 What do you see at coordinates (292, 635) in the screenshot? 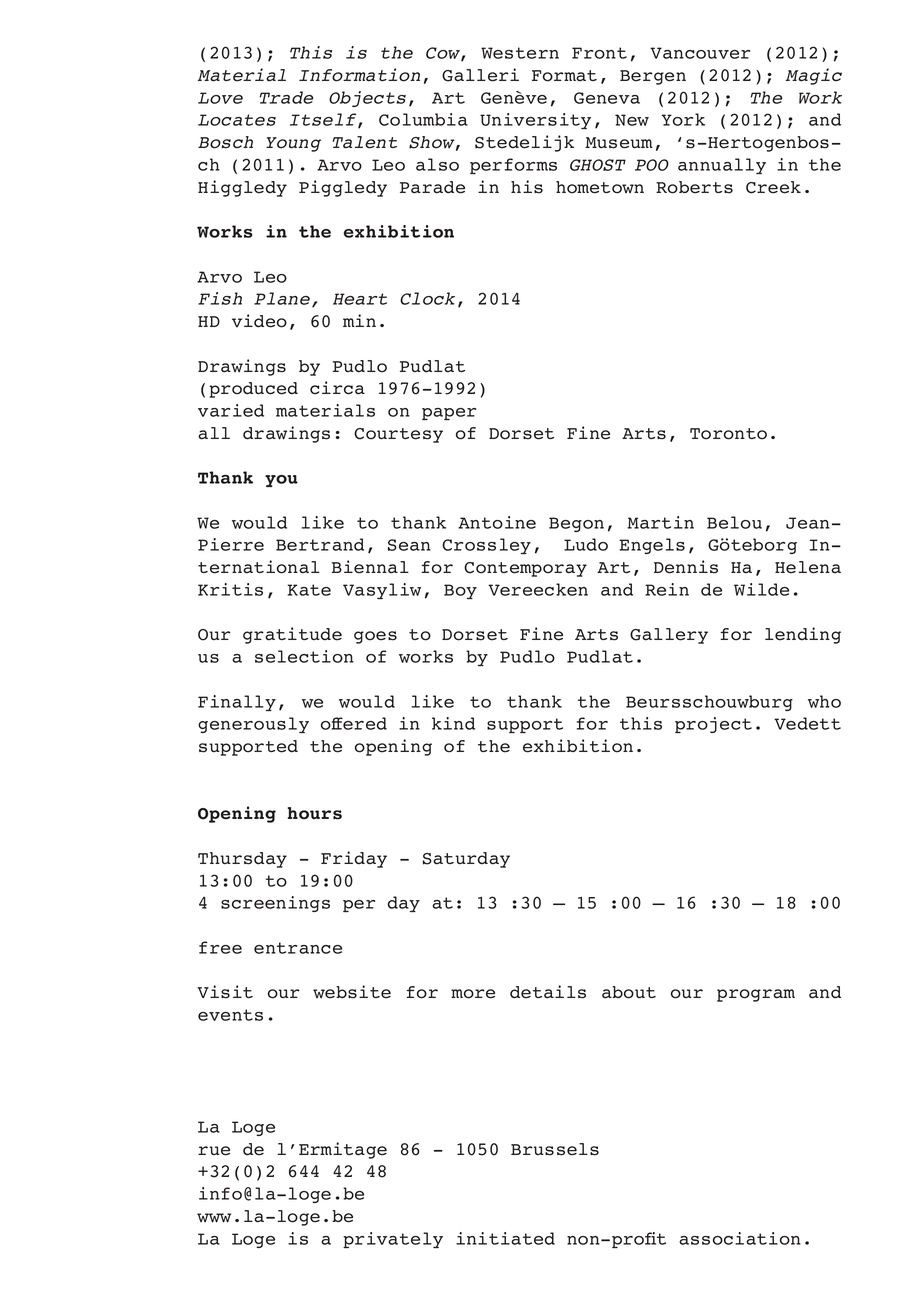
I see `gratitude` at bounding box center [292, 635].
